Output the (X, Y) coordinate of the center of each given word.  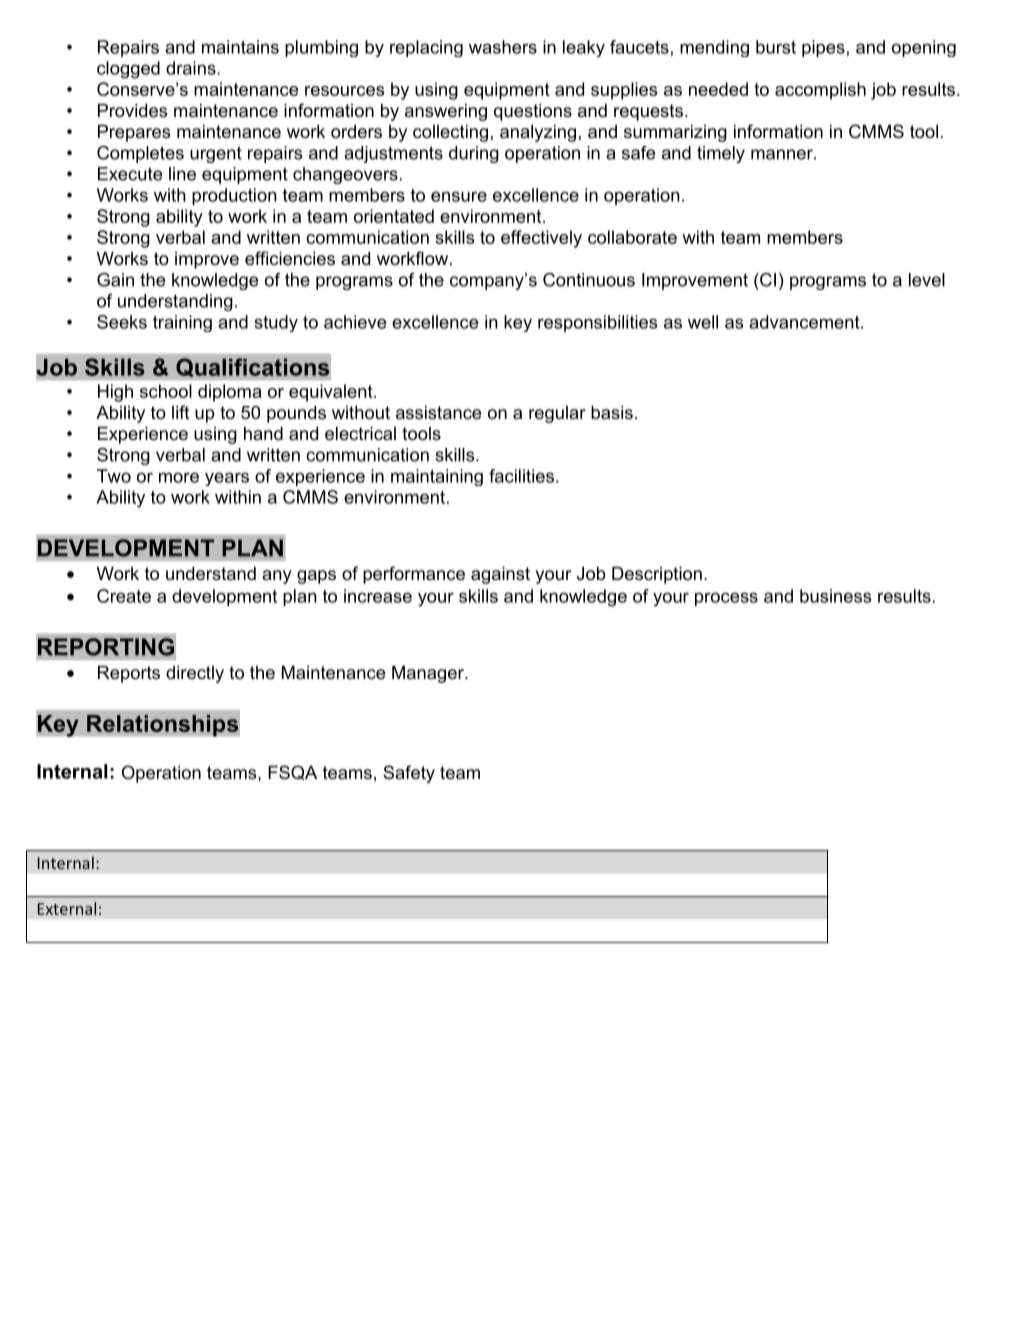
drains (192, 68)
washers (503, 47)
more (179, 477)
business (836, 596)
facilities (521, 476)
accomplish (820, 91)
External (67, 908)
